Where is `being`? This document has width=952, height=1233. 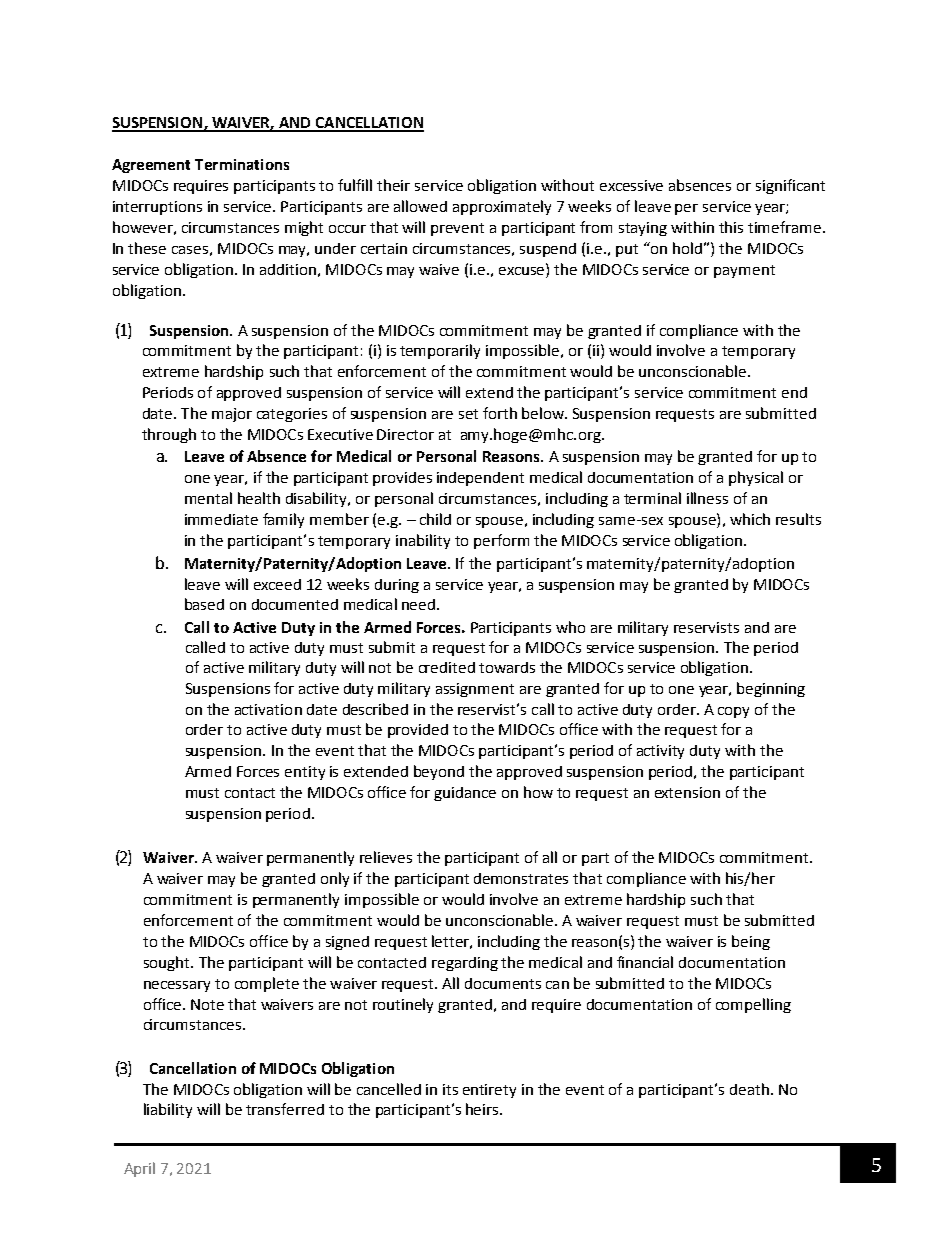
being is located at coordinates (751, 942).
